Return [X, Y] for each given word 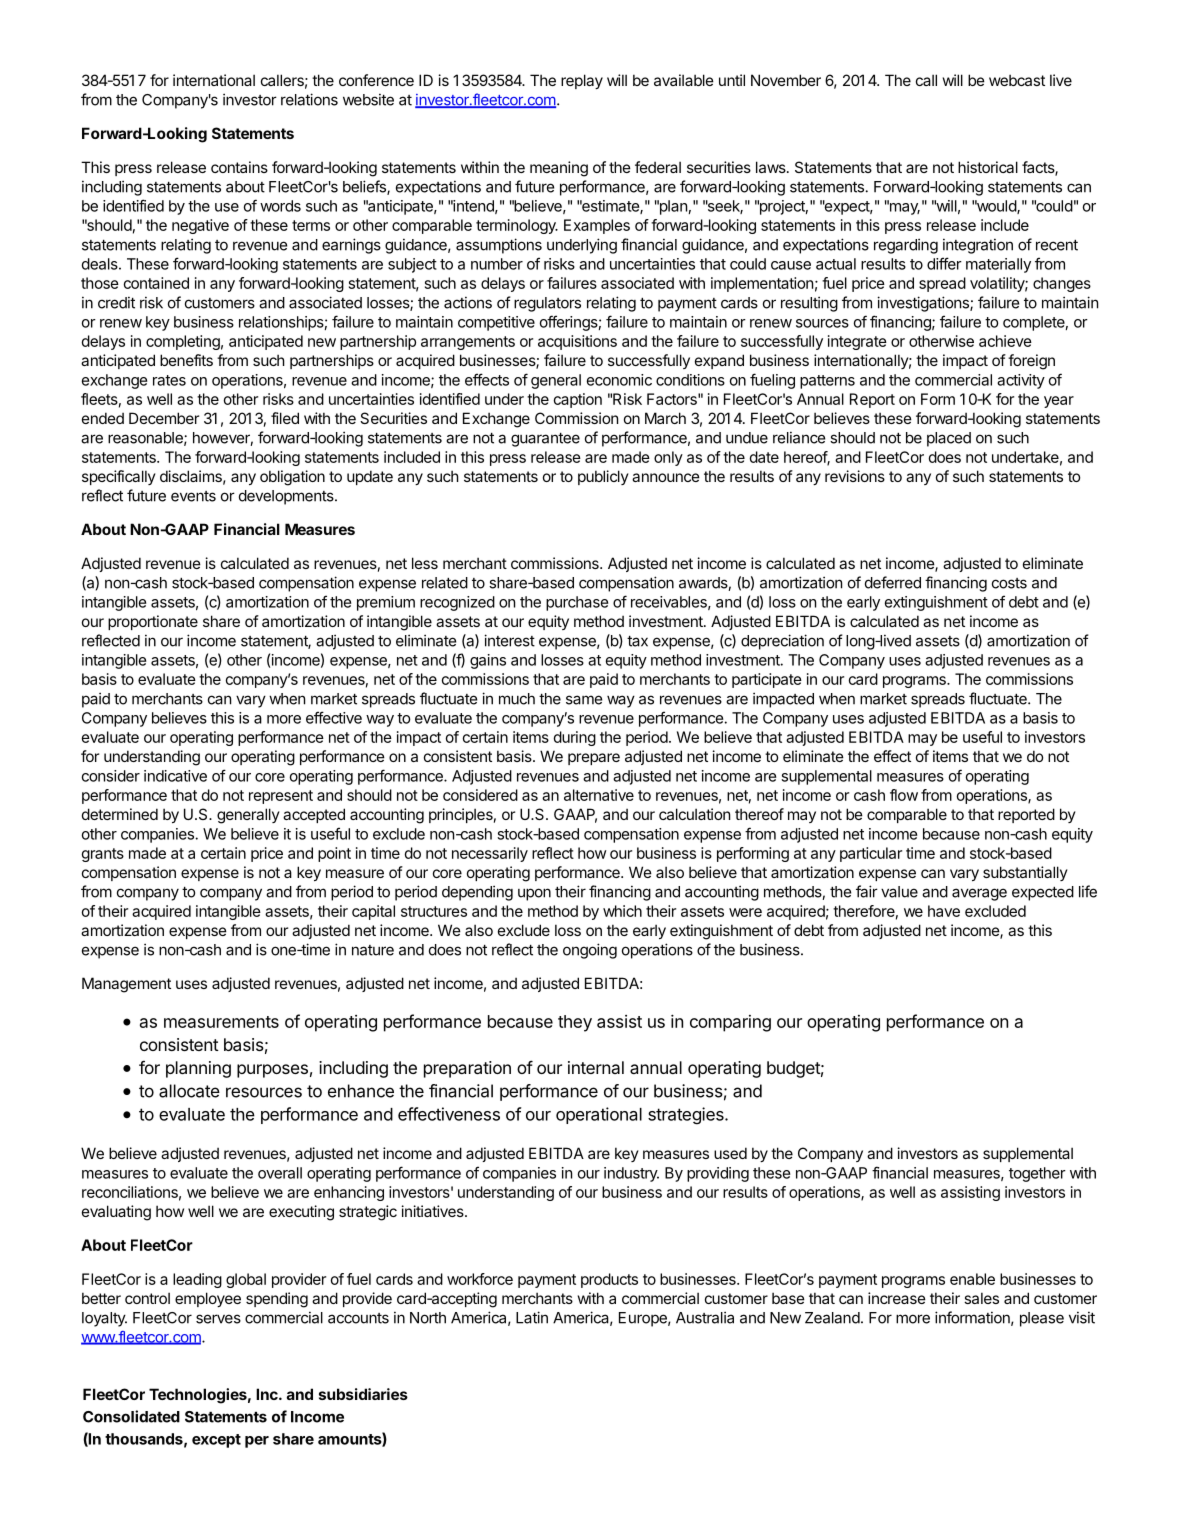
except [216, 1441]
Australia [705, 1317]
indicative [175, 776]
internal [596, 1067]
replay [582, 81]
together [1037, 1174]
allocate [189, 1091]
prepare [594, 759]
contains [239, 167]
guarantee [545, 440]
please [1042, 1319]
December [164, 418]
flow [904, 795]
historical [988, 167]
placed [949, 439]
